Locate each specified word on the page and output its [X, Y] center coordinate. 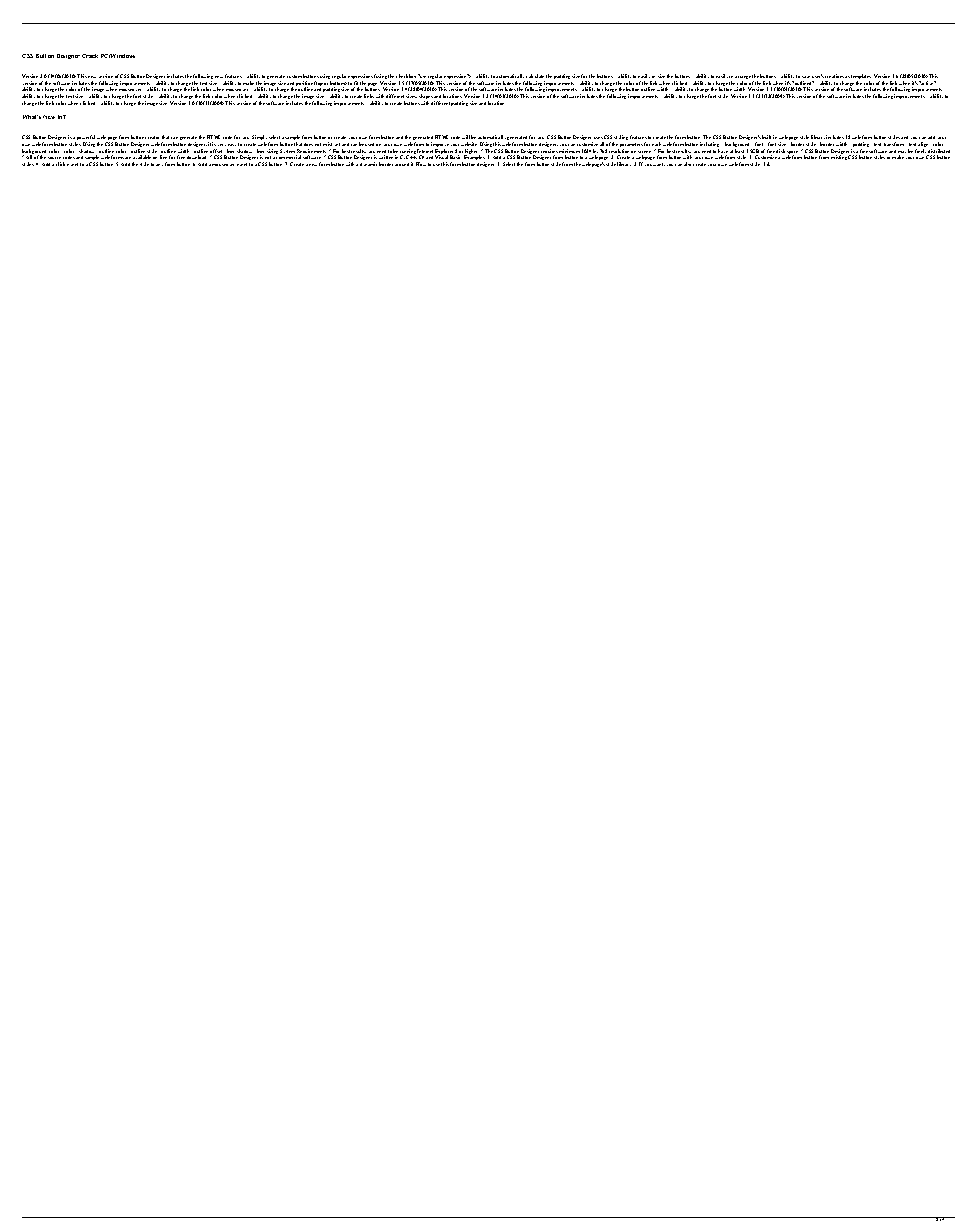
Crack [90, 56]
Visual [441, 157]
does [308, 144]
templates [861, 78]
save [806, 77]
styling [621, 137]
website [469, 144]
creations [835, 76]
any [159, 165]
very [223, 147]
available [142, 157]
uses [598, 138]
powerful [86, 139]
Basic [455, 157]
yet [336, 146]
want [659, 164]
